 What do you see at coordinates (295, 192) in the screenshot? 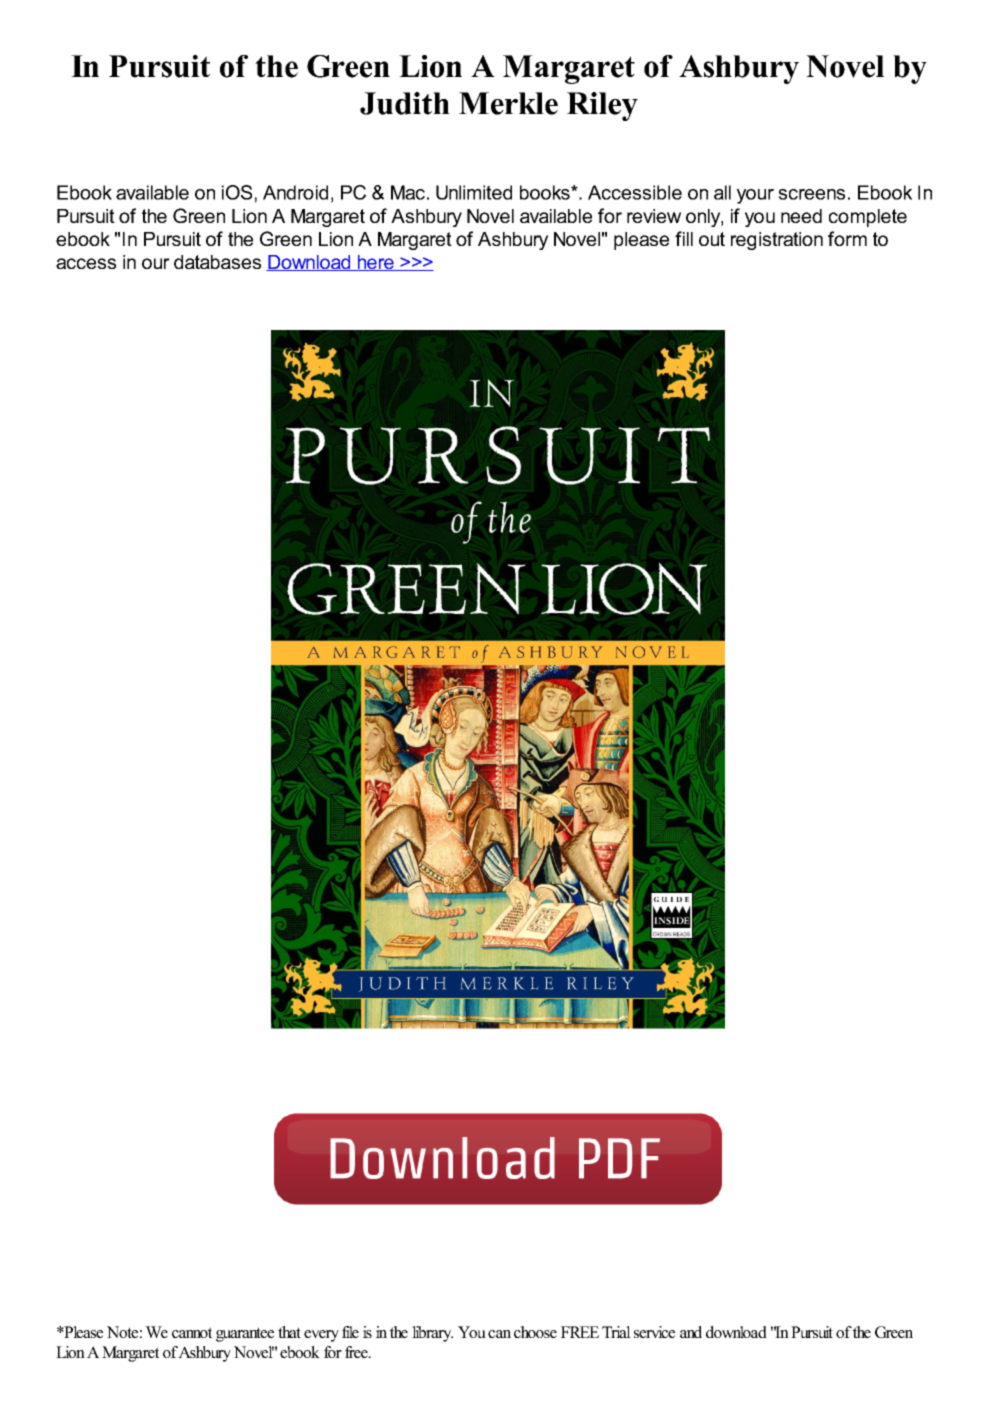
I see `Android` at bounding box center [295, 192].
